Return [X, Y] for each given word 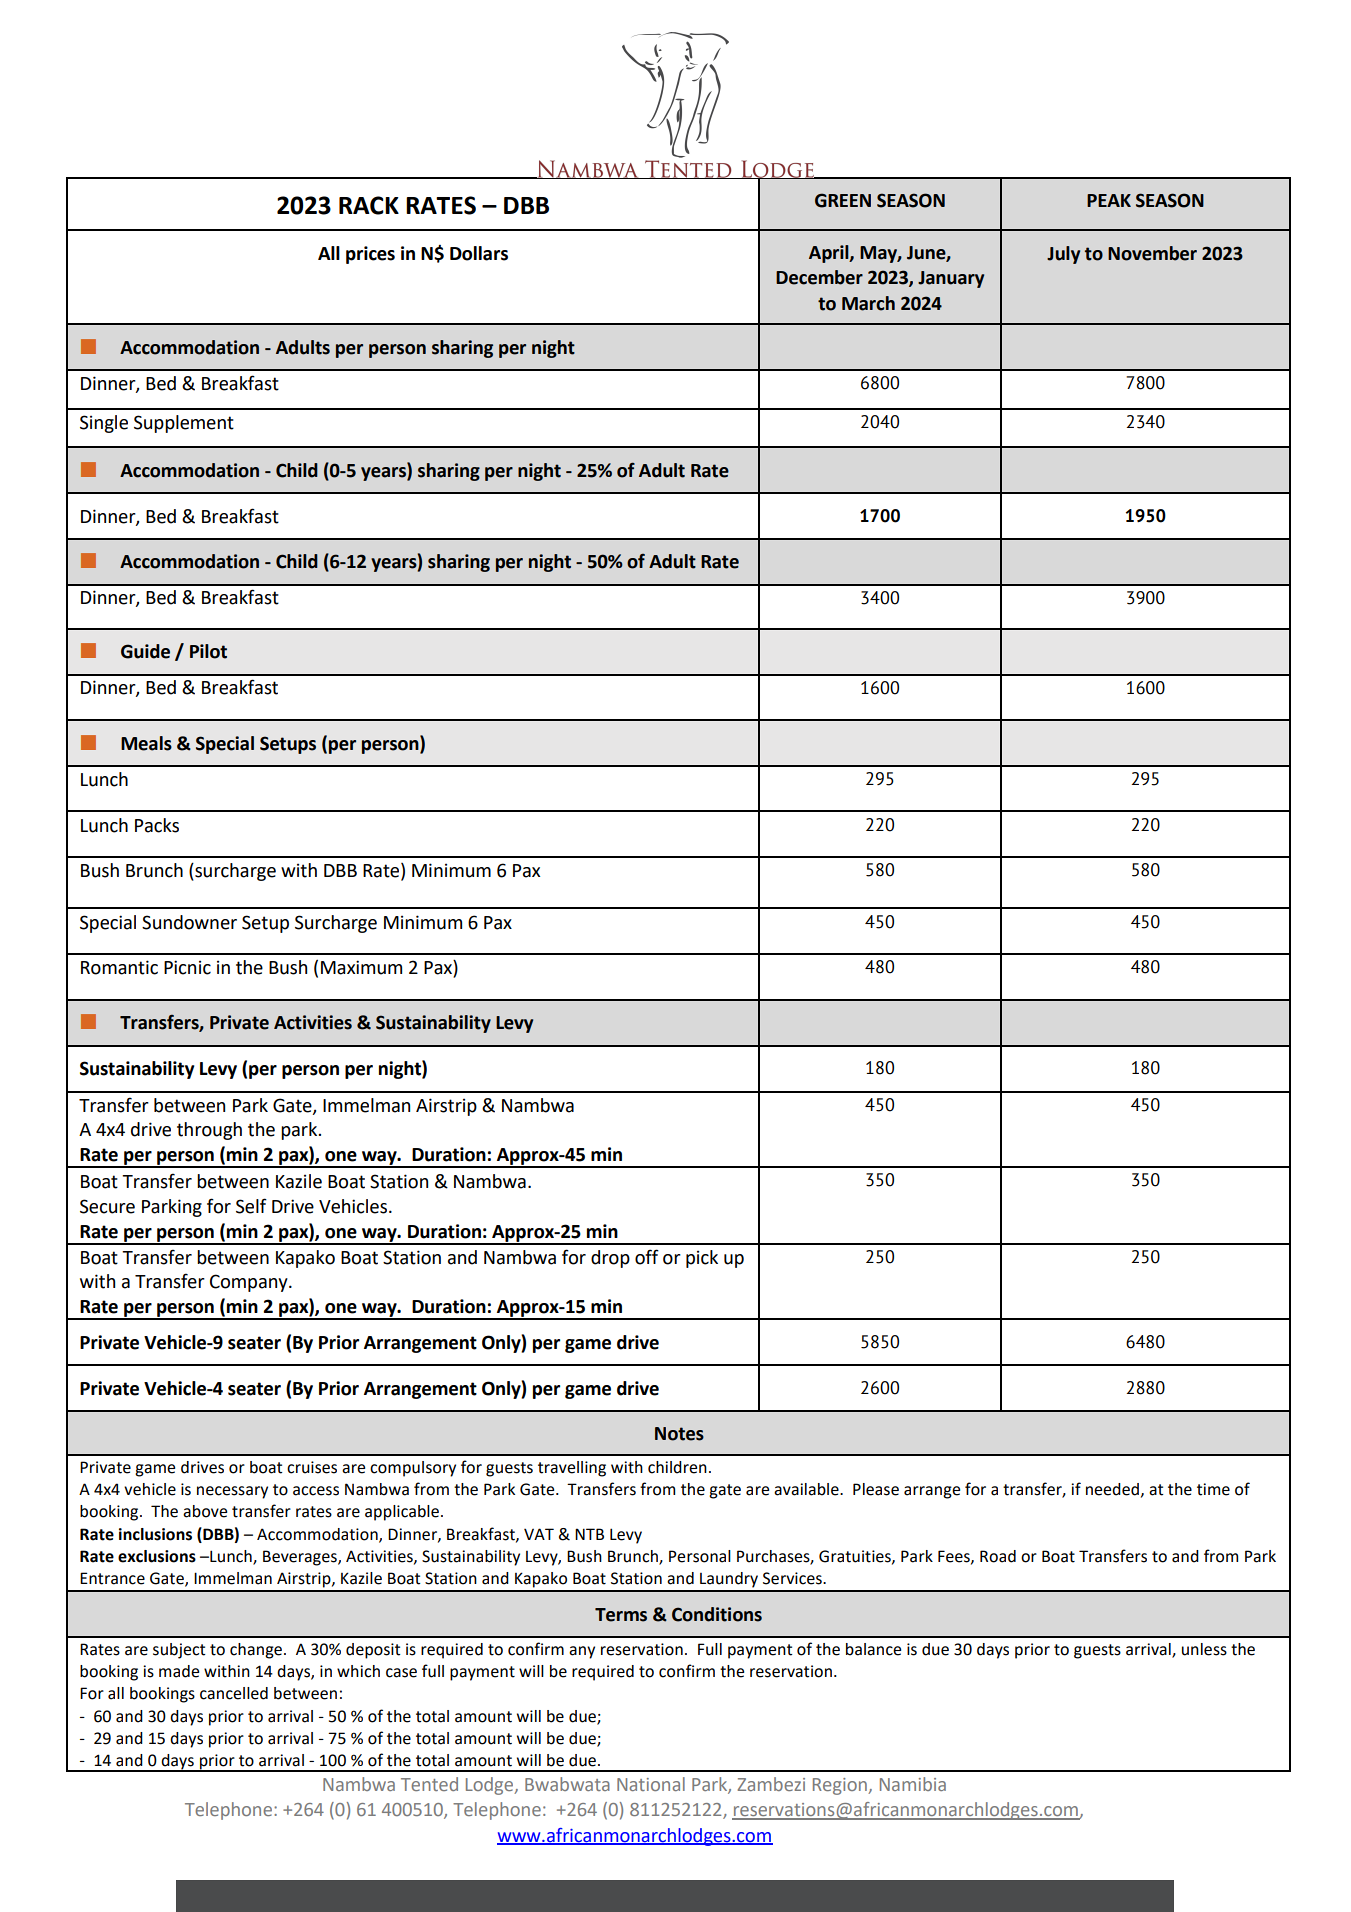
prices [370, 255]
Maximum [361, 967]
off [647, 1257]
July [1063, 255]
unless [1204, 1649]
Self [251, 1206]
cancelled [234, 1693]
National [651, 1784]
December [819, 277]
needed [1112, 1489]
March [868, 303]
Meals [146, 743]
